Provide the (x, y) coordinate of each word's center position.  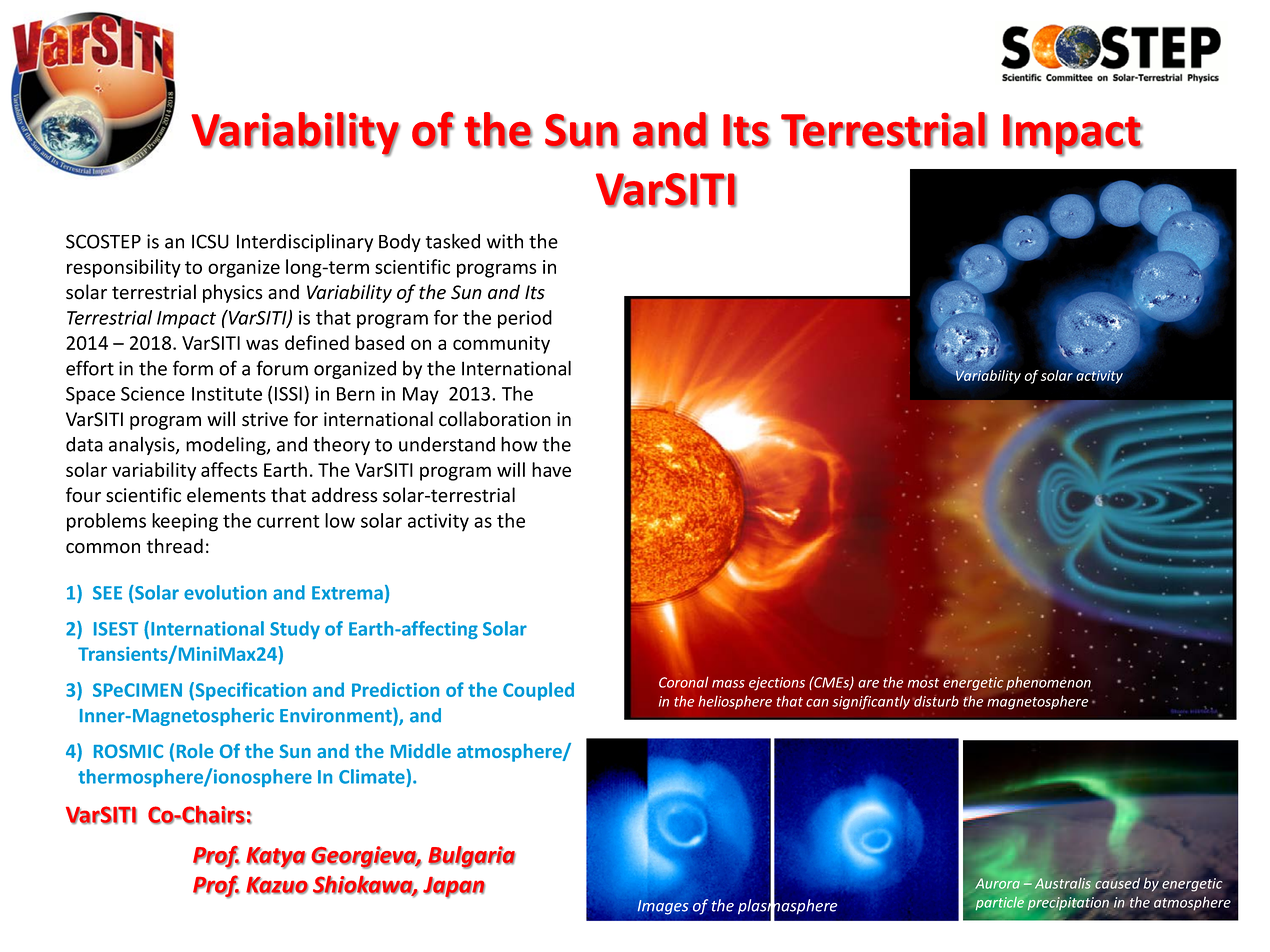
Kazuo (277, 885)
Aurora (998, 883)
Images (663, 907)
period (525, 319)
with (505, 241)
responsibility (124, 268)
